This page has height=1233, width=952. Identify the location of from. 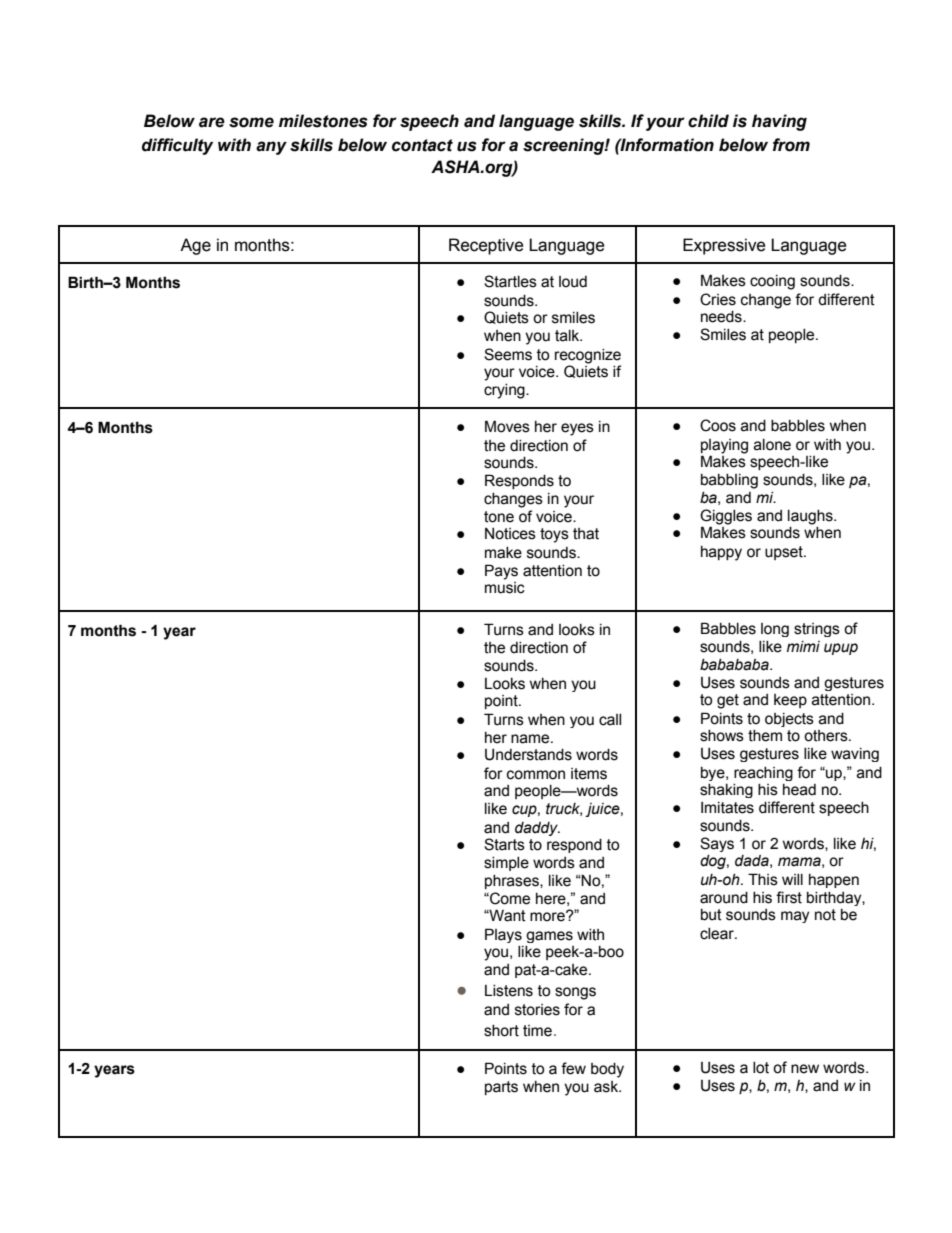
(791, 145).
